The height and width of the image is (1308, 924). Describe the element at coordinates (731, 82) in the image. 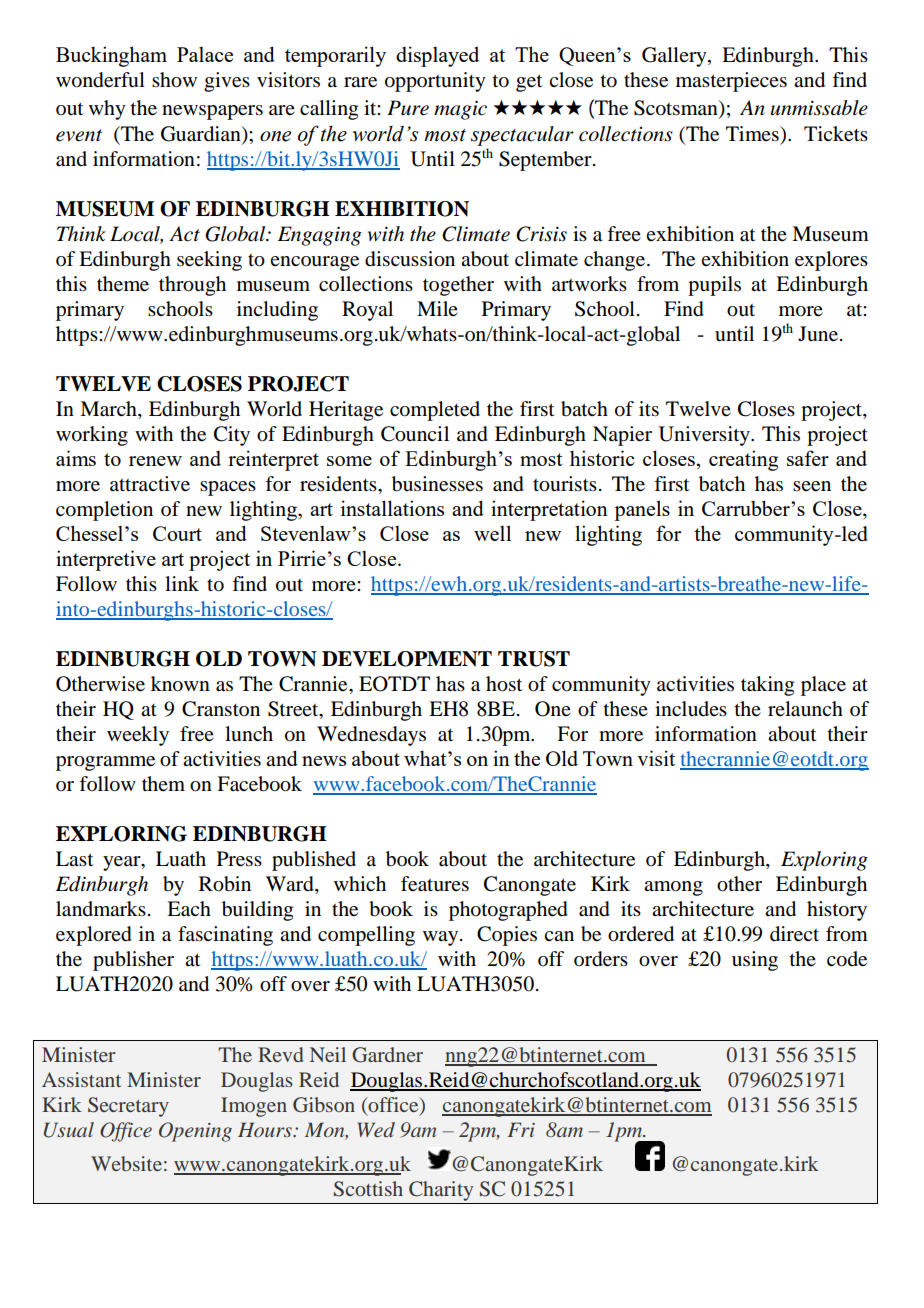

I see `masterpieces` at that location.
